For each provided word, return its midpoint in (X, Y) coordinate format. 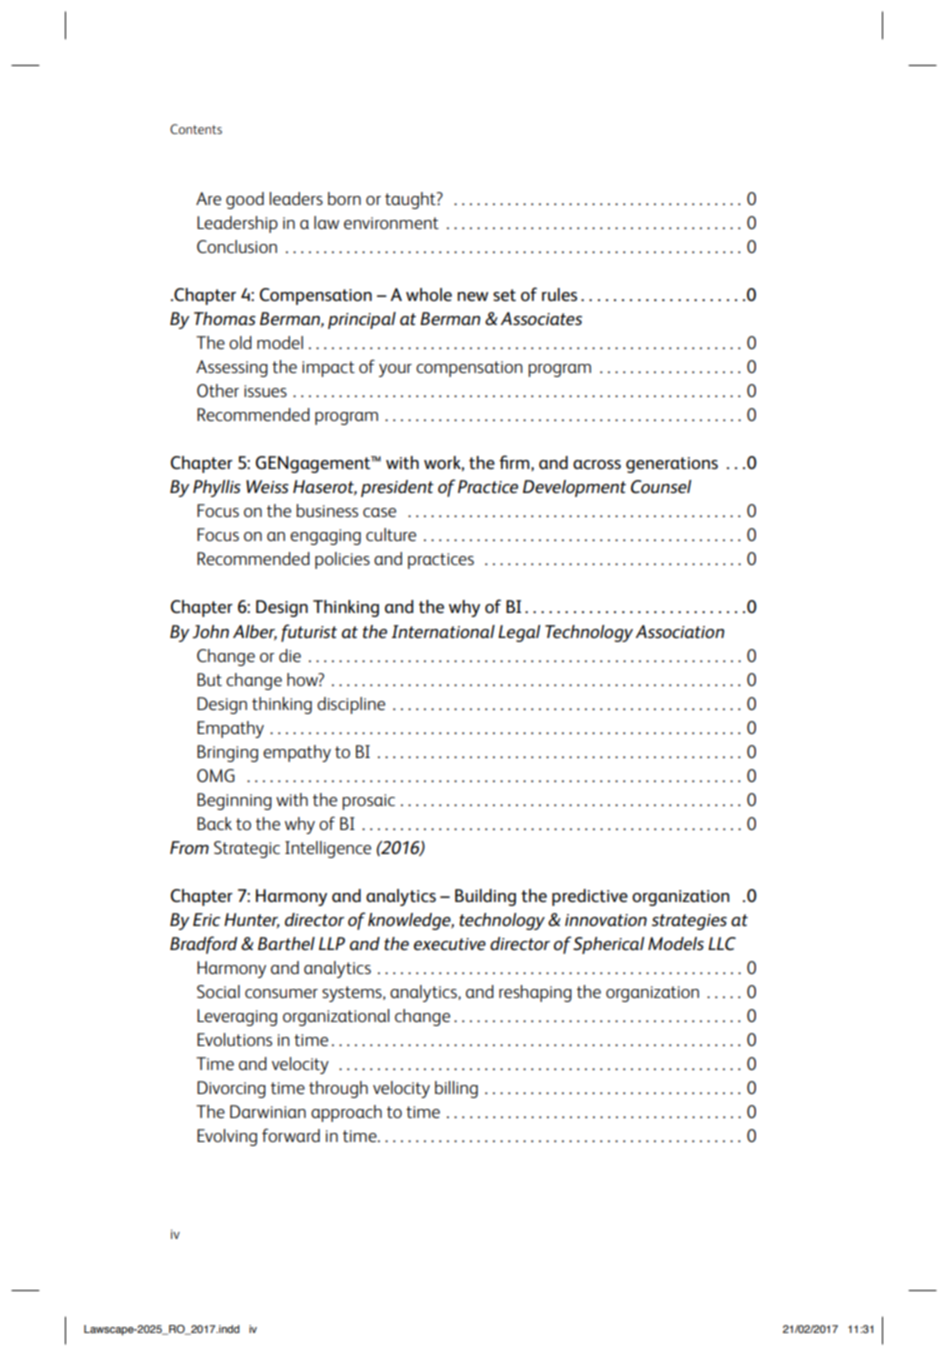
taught (411, 200)
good (245, 200)
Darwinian (268, 1111)
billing (456, 1089)
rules (559, 294)
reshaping (535, 993)
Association (680, 632)
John (210, 631)
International (443, 631)
